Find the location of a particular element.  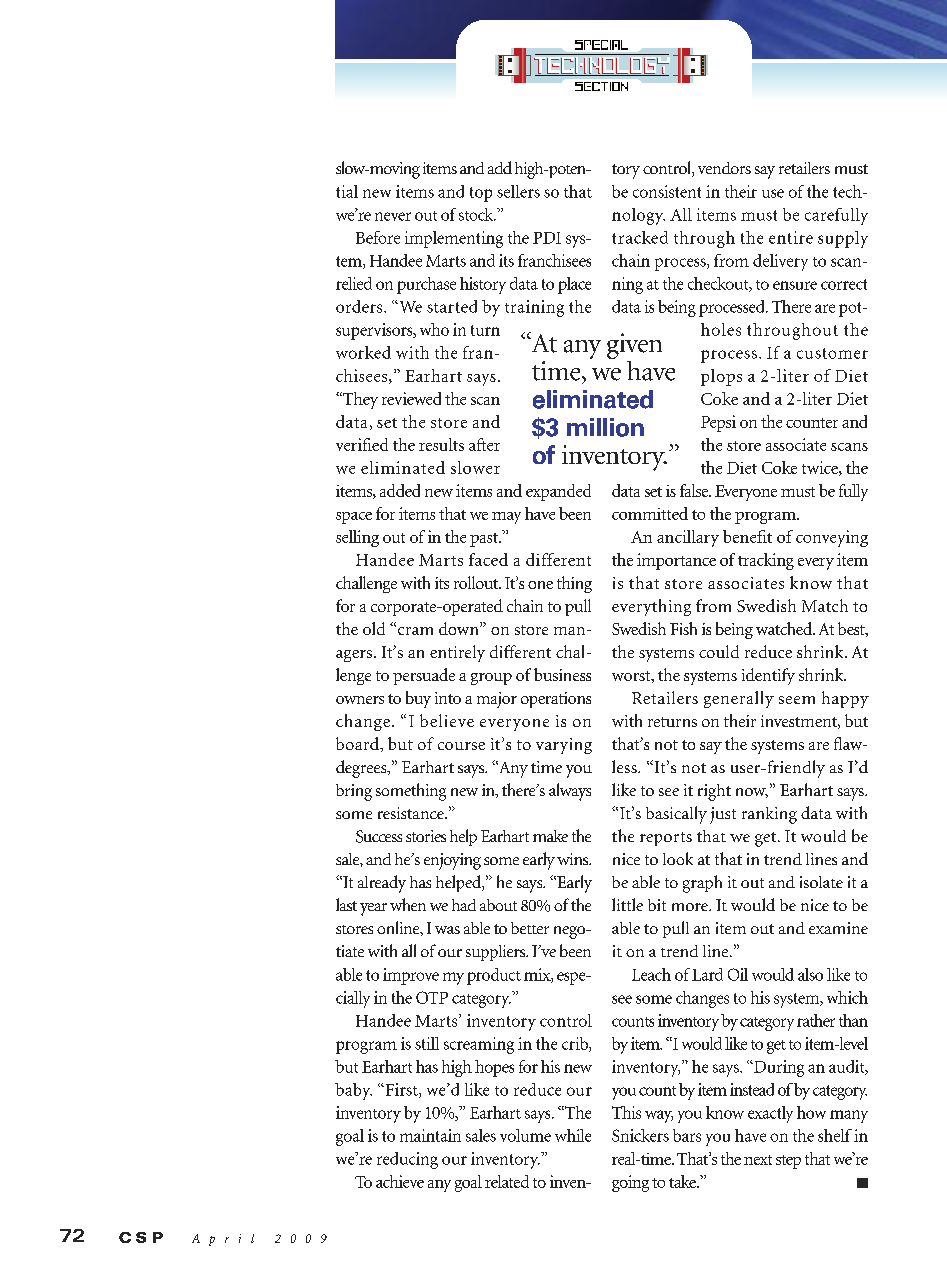

ranking is located at coordinates (769, 815).
